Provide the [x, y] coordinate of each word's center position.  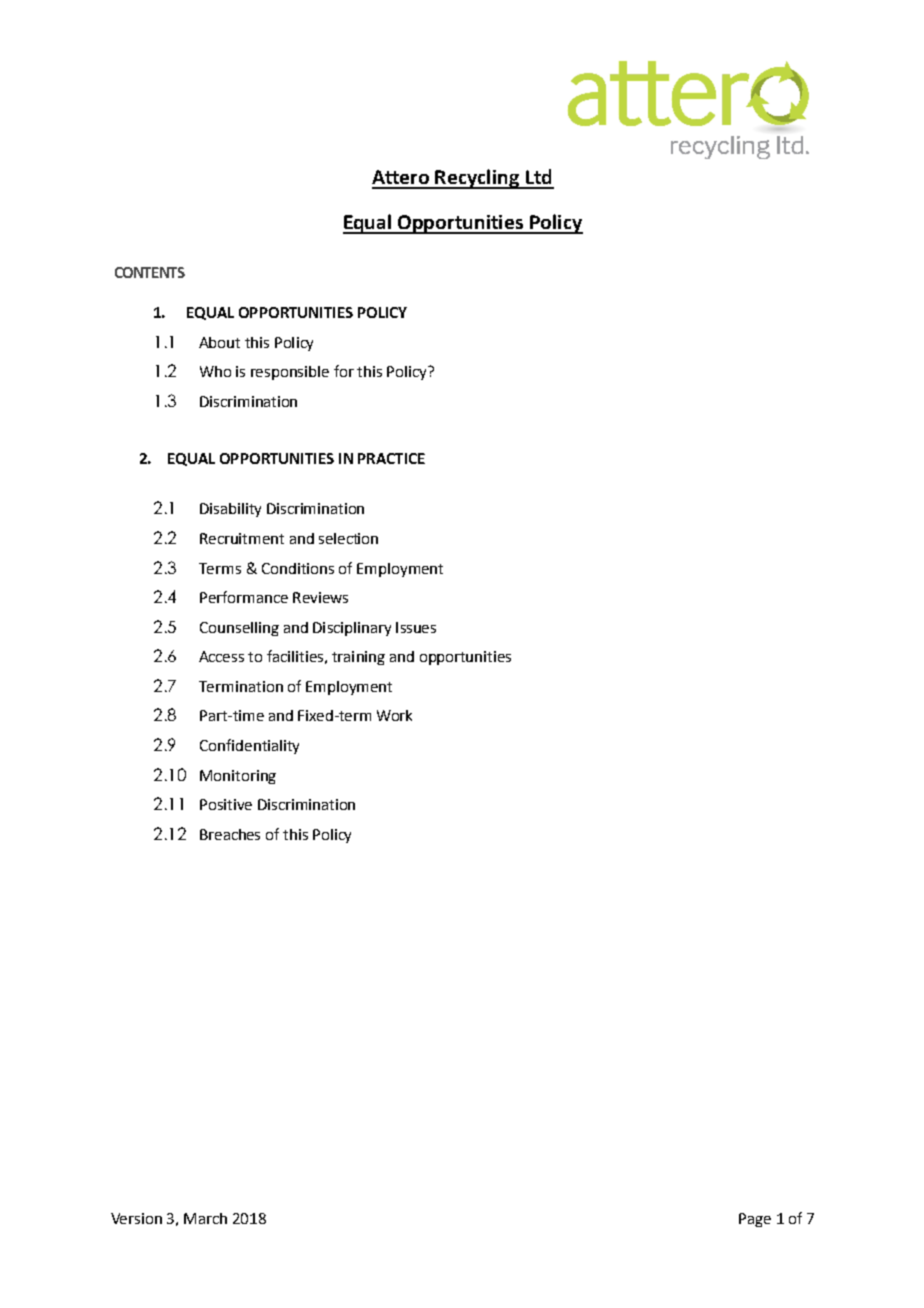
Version [136, 1218]
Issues [416, 627]
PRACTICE [391, 458]
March [205, 1218]
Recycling [478, 179]
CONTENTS [150, 272]
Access [221, 656]
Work [394, 715]
